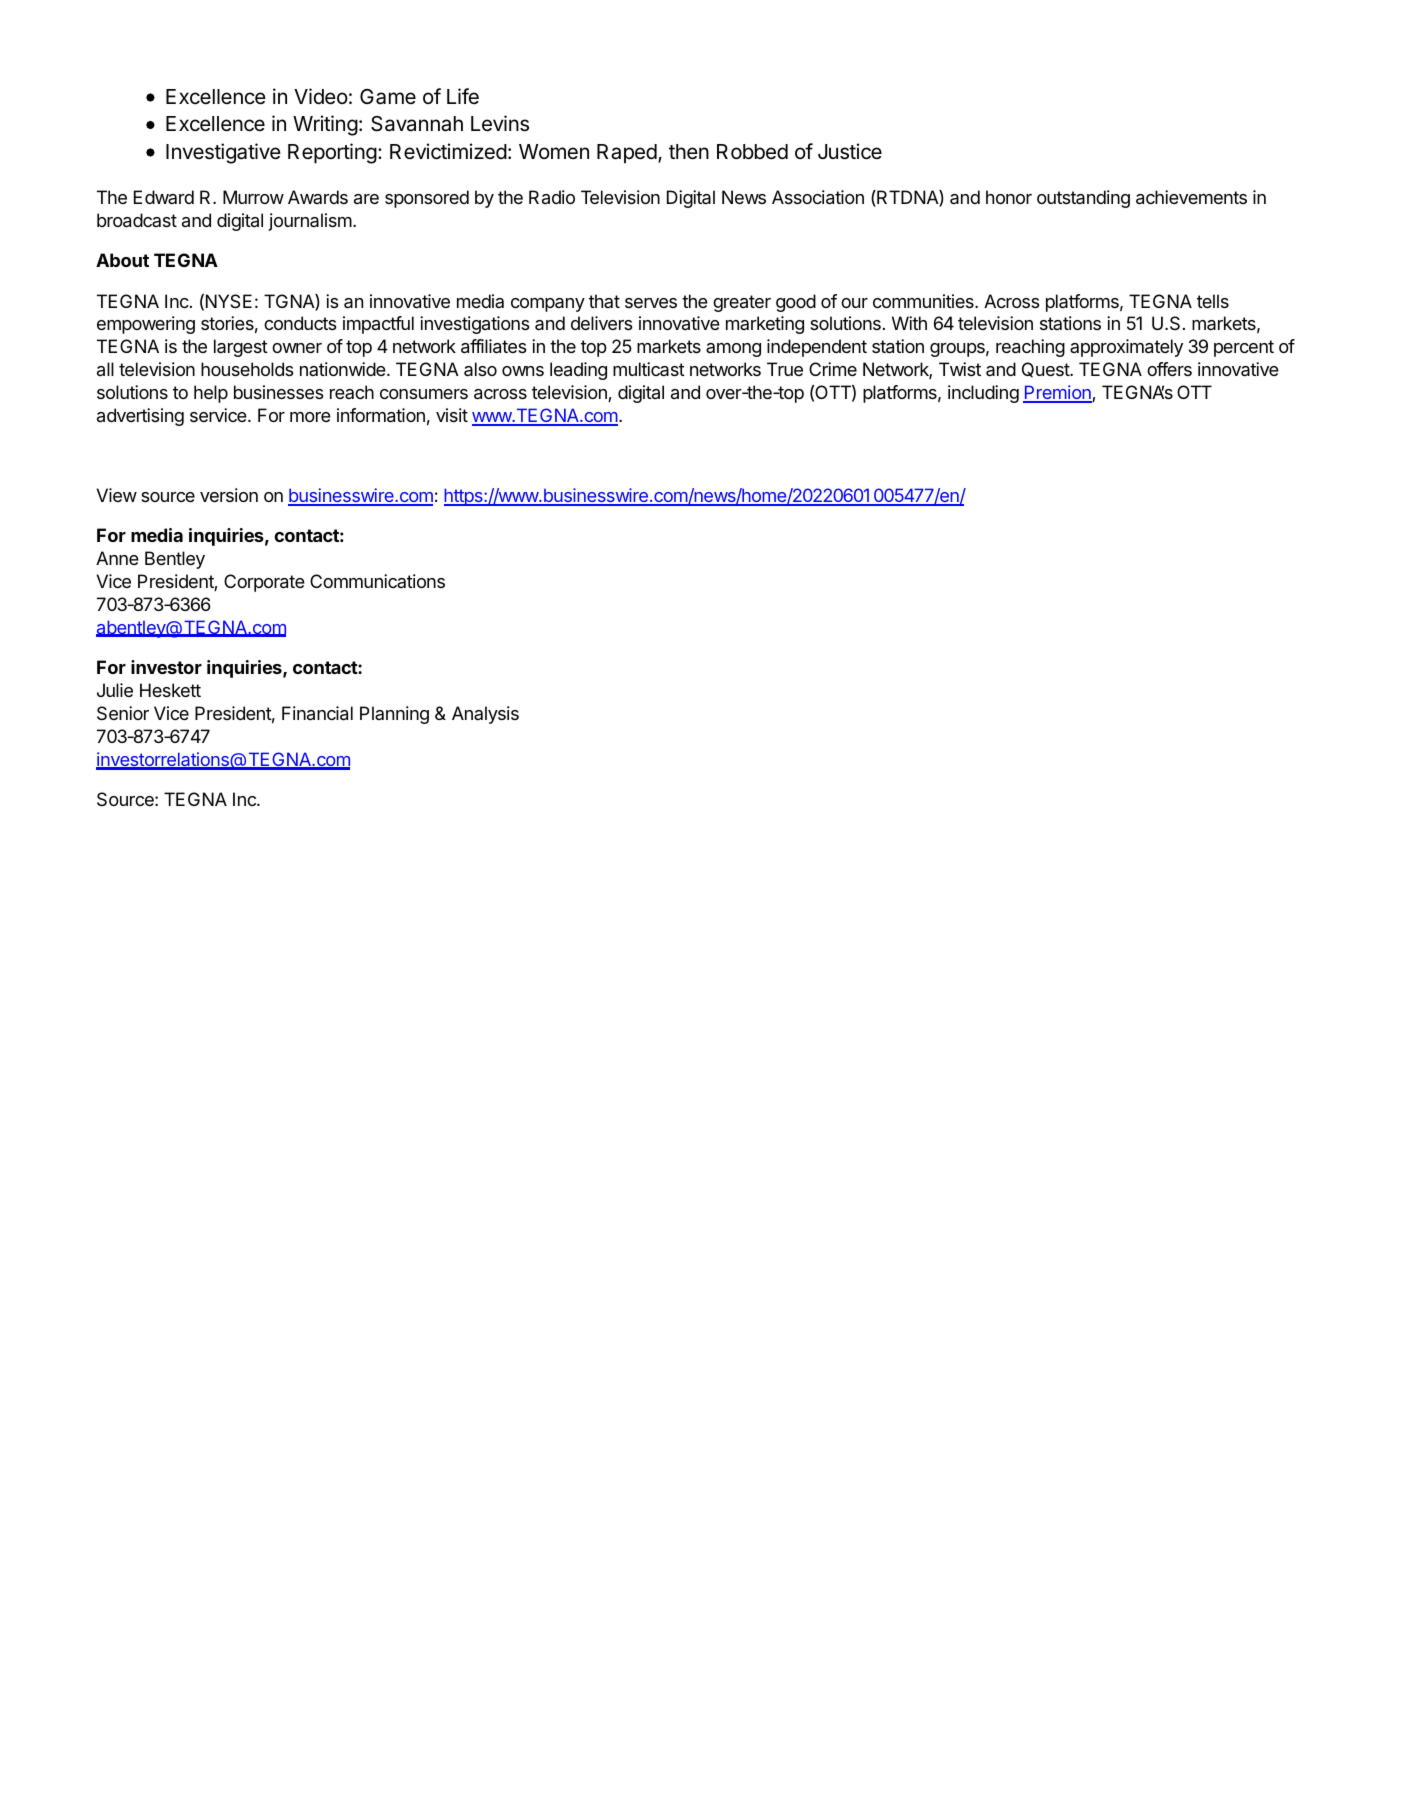 The width and height of the page is (1401, 1814). Describe the element at coordinates (850, 151) in the page. I see `Justice` at that location.
